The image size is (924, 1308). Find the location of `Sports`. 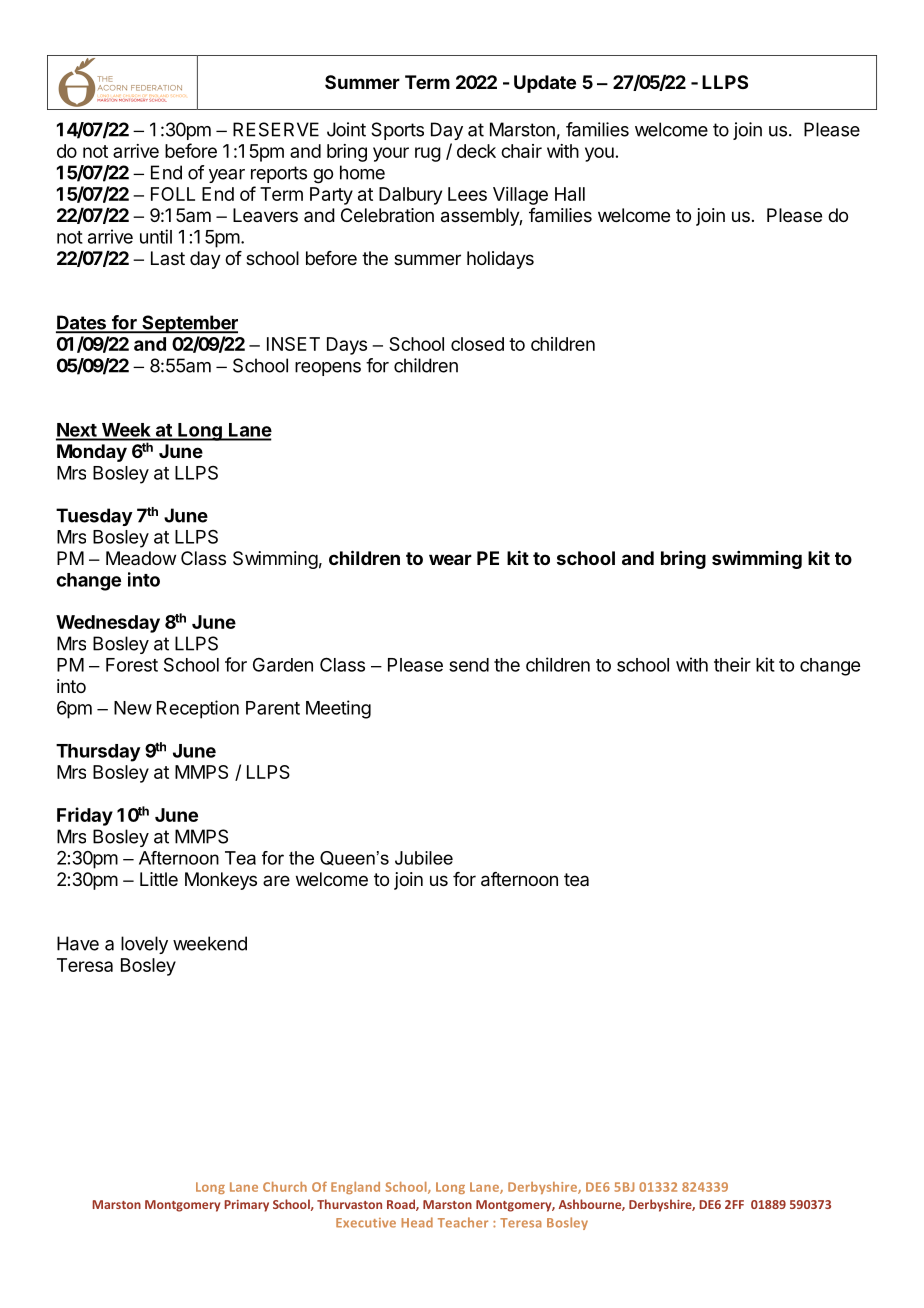

Sports is located at coordinates (397, 131).
